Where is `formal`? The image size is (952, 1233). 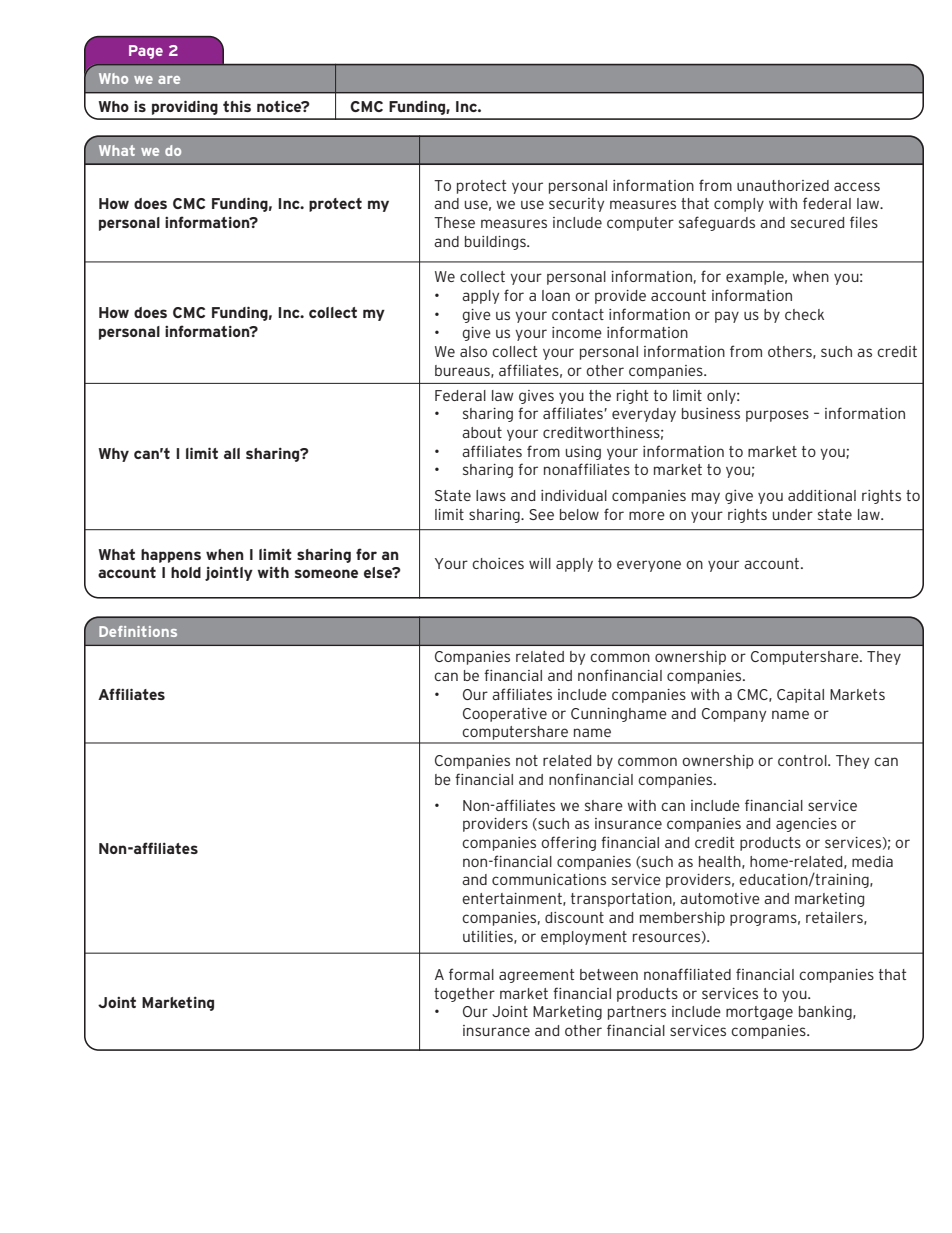
formal is located at coordinates (471, 974).
